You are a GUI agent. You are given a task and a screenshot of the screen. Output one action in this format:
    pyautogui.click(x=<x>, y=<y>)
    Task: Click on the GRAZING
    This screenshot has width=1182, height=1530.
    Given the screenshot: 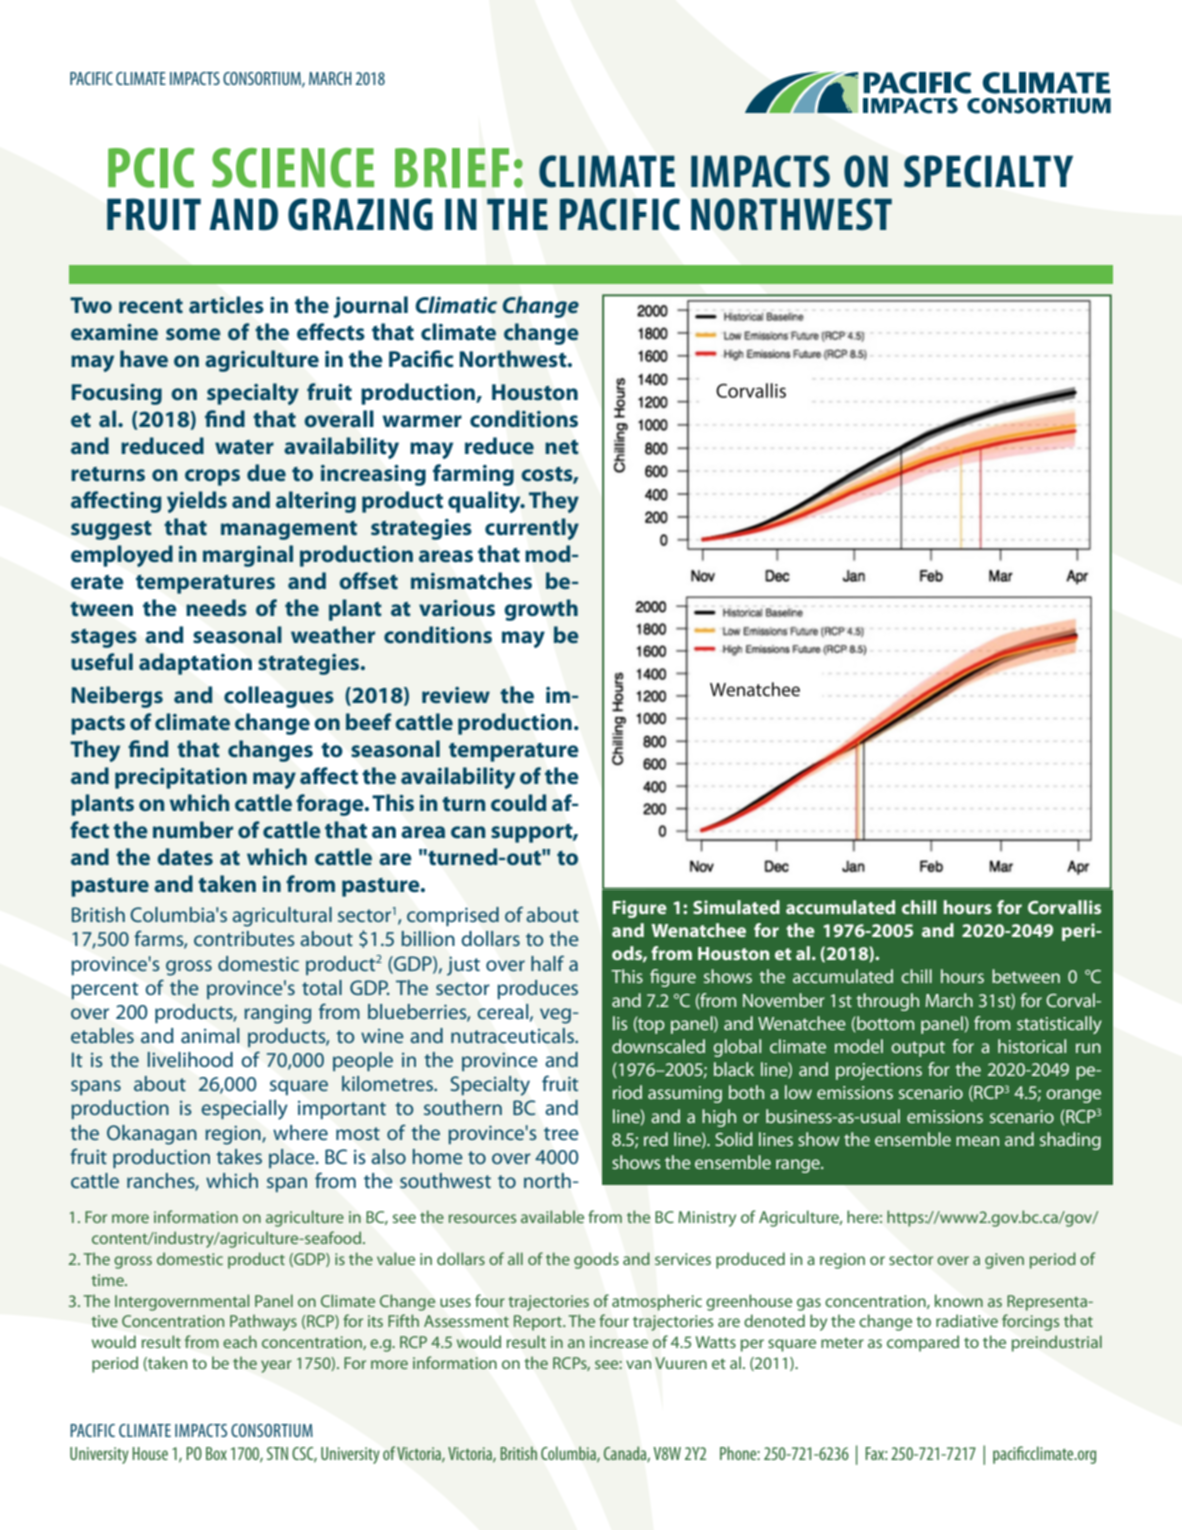 What is the action you would take?
    pyautogui.click(x=360, y=214)
